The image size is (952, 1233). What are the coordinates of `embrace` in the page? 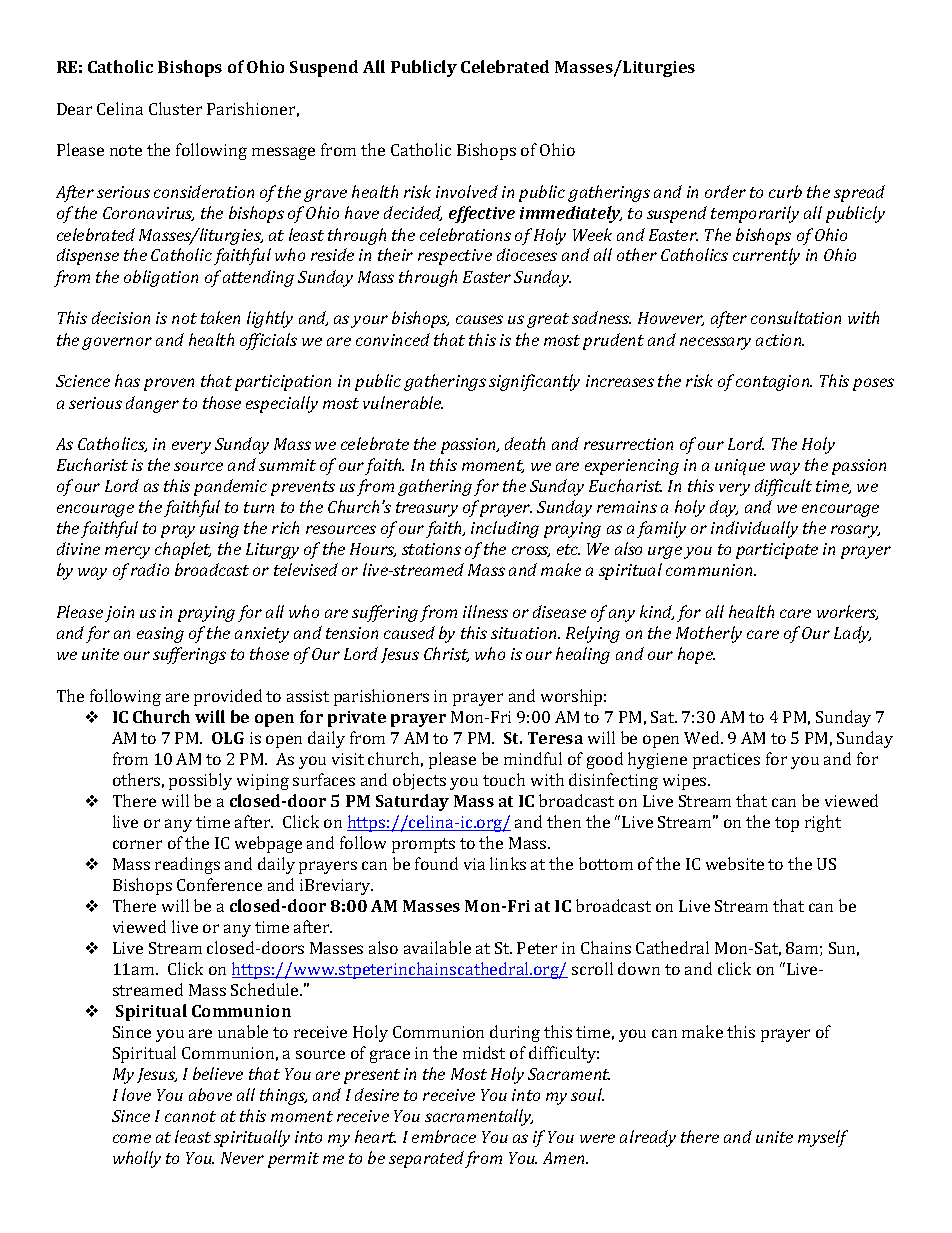 It's located at (444, 1136).
